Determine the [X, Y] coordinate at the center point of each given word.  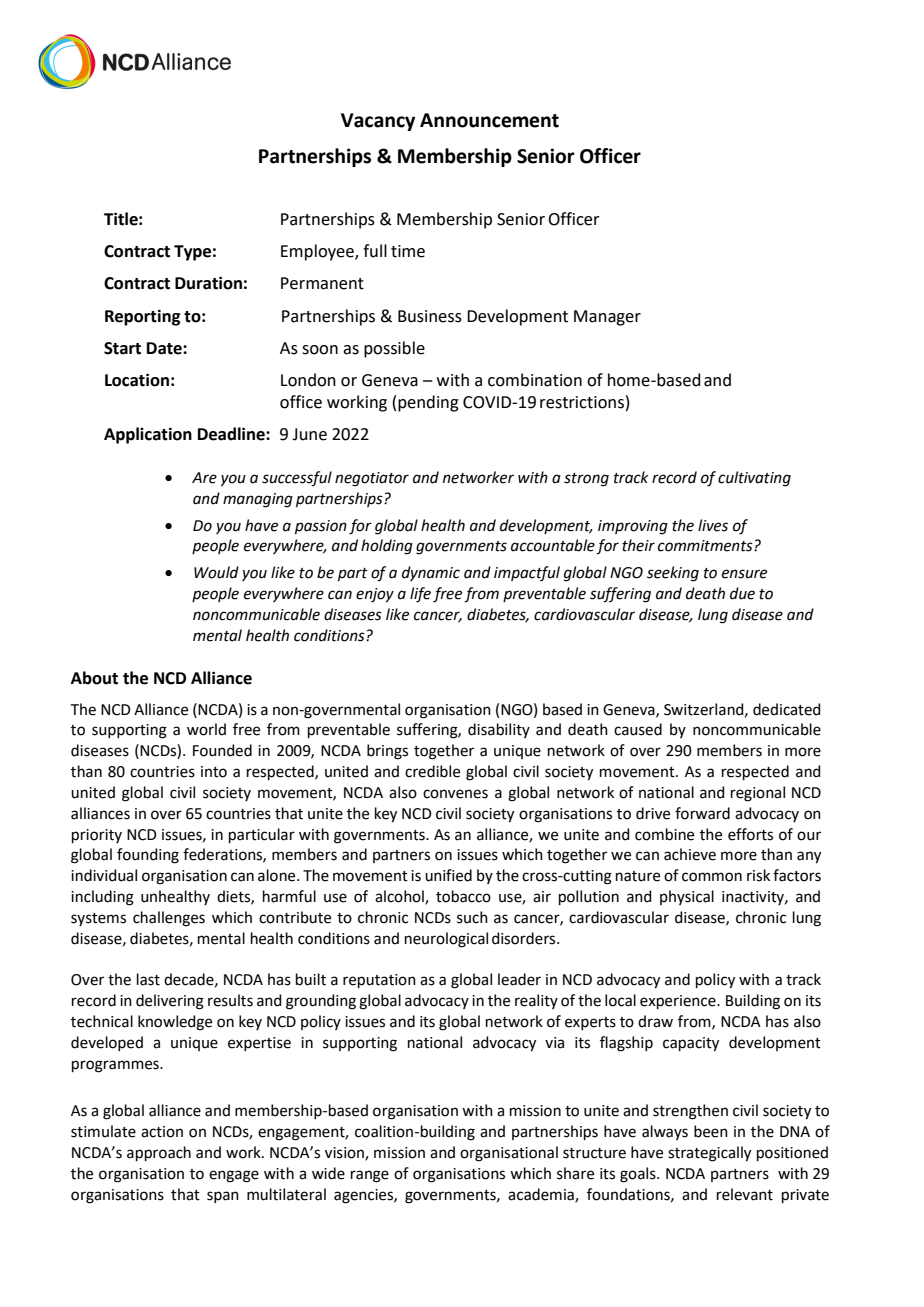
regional [758, 794]
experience [679, 1002]
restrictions [582, 402]
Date [165, 348]
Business [430, 316]
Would [216, 572]
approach [159, 1153]
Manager [607, 318]
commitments [706, 546]
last [148, 979]
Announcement [489, 120]
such [472, 917]
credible [432, 771]
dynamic [431, 573]
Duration [208, 283]
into [214, 772]
